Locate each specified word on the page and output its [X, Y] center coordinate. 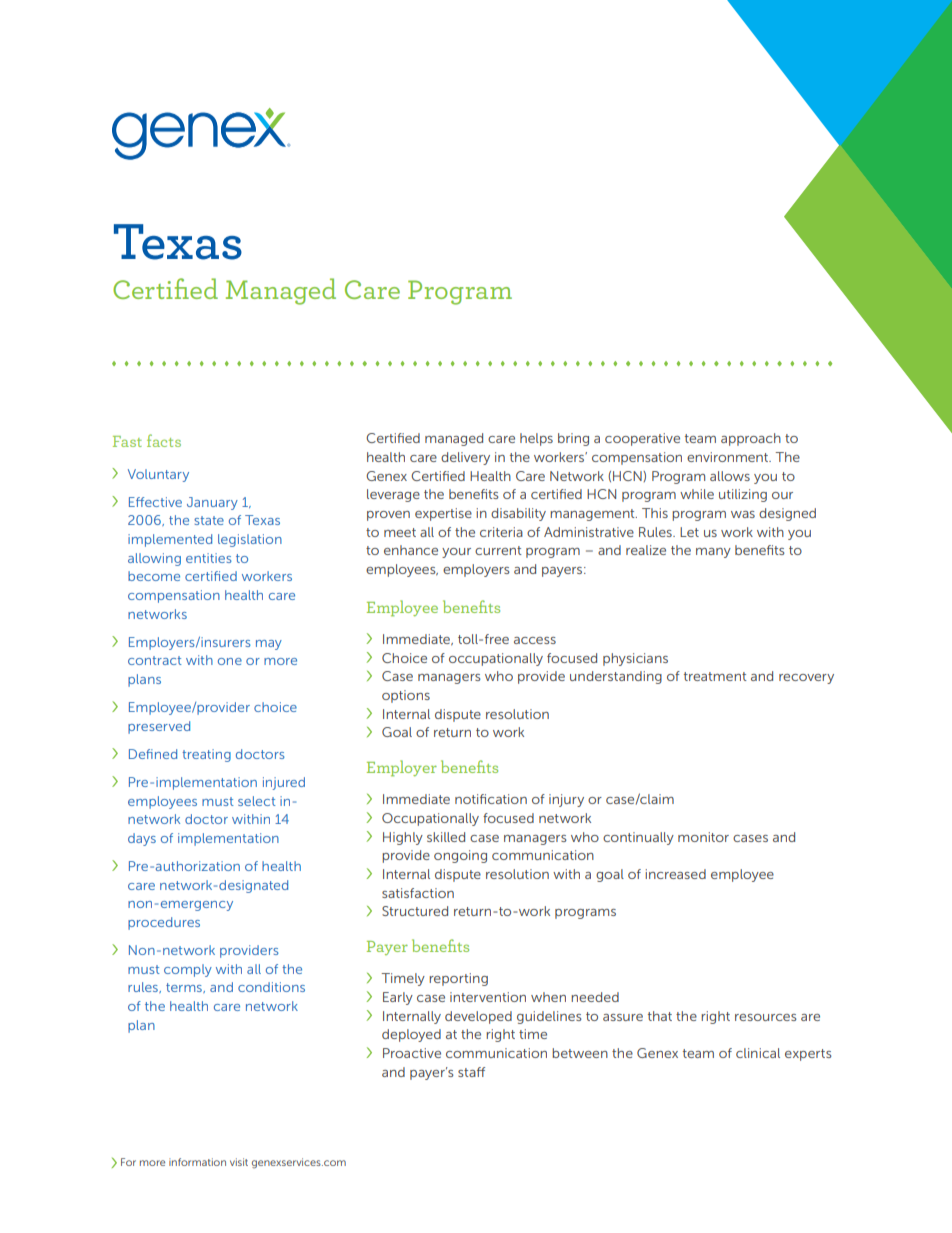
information [197, 1162]
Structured [415, 911]
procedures [164, 923]
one [230, 661]
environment [729, 457]
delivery [465, 458]
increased [675, 874]
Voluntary [158, 475]
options [406, 696]
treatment [715, 676]
